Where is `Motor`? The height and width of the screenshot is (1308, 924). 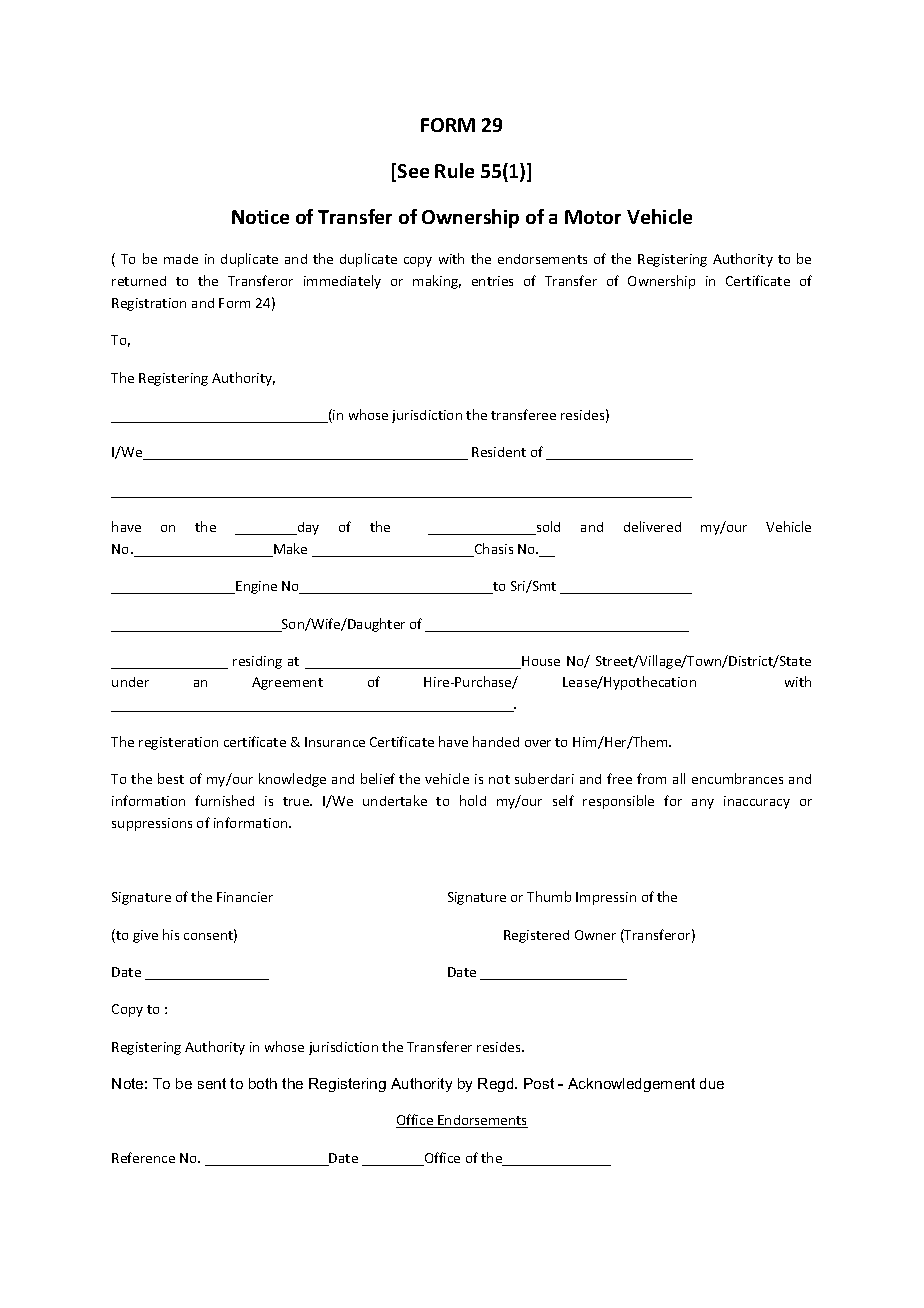 Motor is located at coordinates (593, 217).
